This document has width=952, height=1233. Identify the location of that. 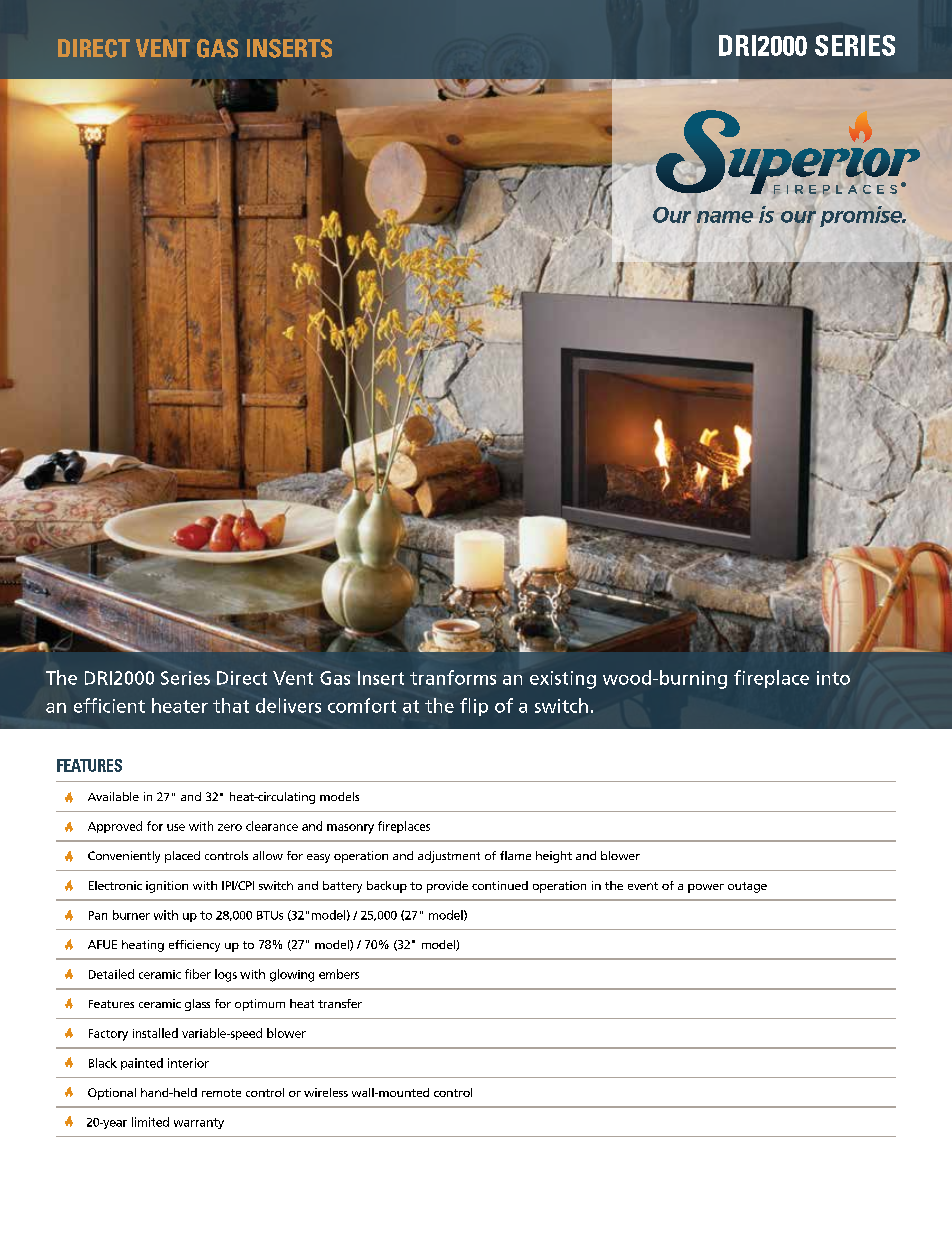
(231, 705).
